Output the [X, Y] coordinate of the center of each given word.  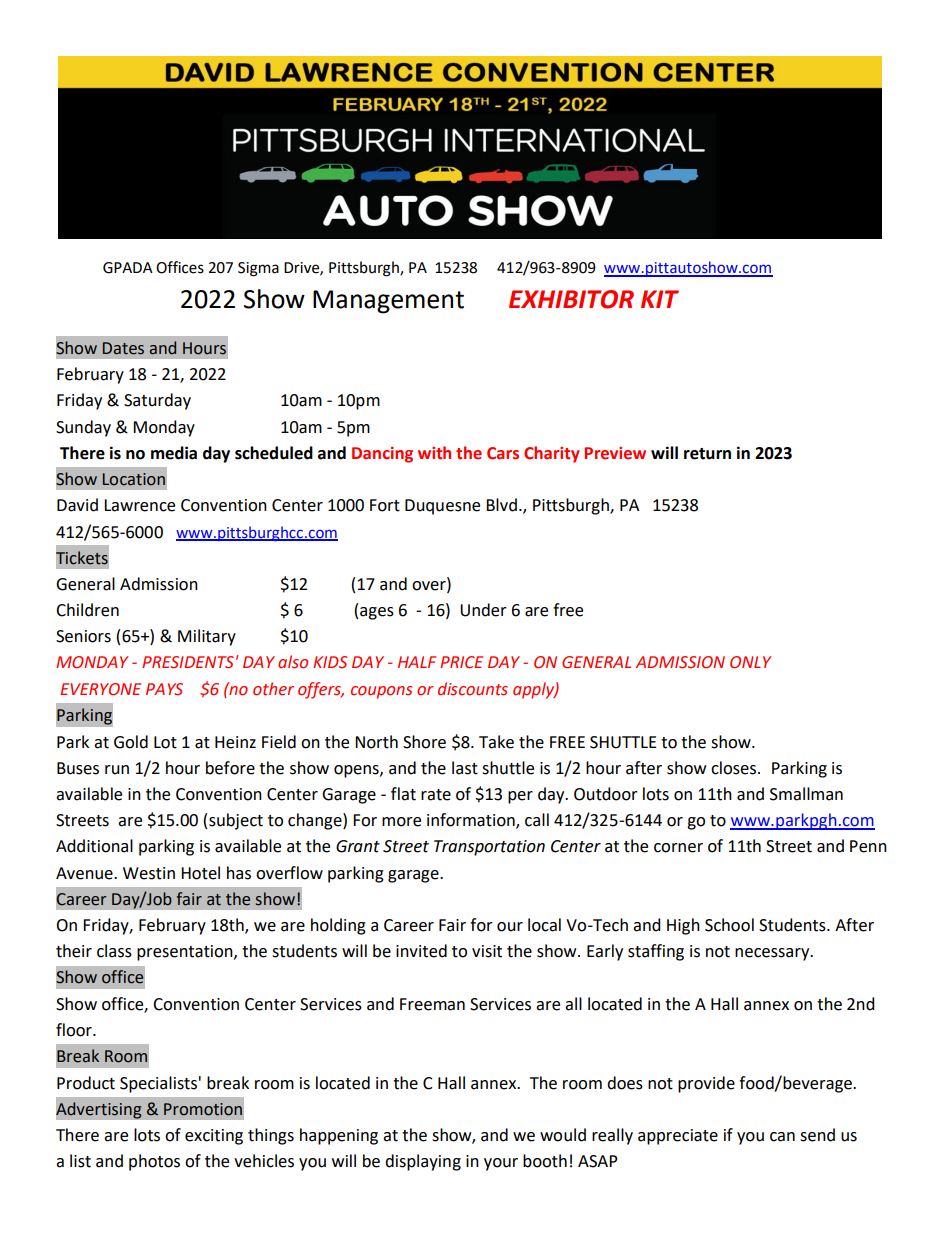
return [707, 454]
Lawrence [139, 505]
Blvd [501, 505]
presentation [186, 953]
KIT [660, 299]
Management [388, 302]
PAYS [164, 689]
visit [487, 951]
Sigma [258, 269]
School [729, 925]
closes [735, 768]
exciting [214, 1137]
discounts [473, 689]
